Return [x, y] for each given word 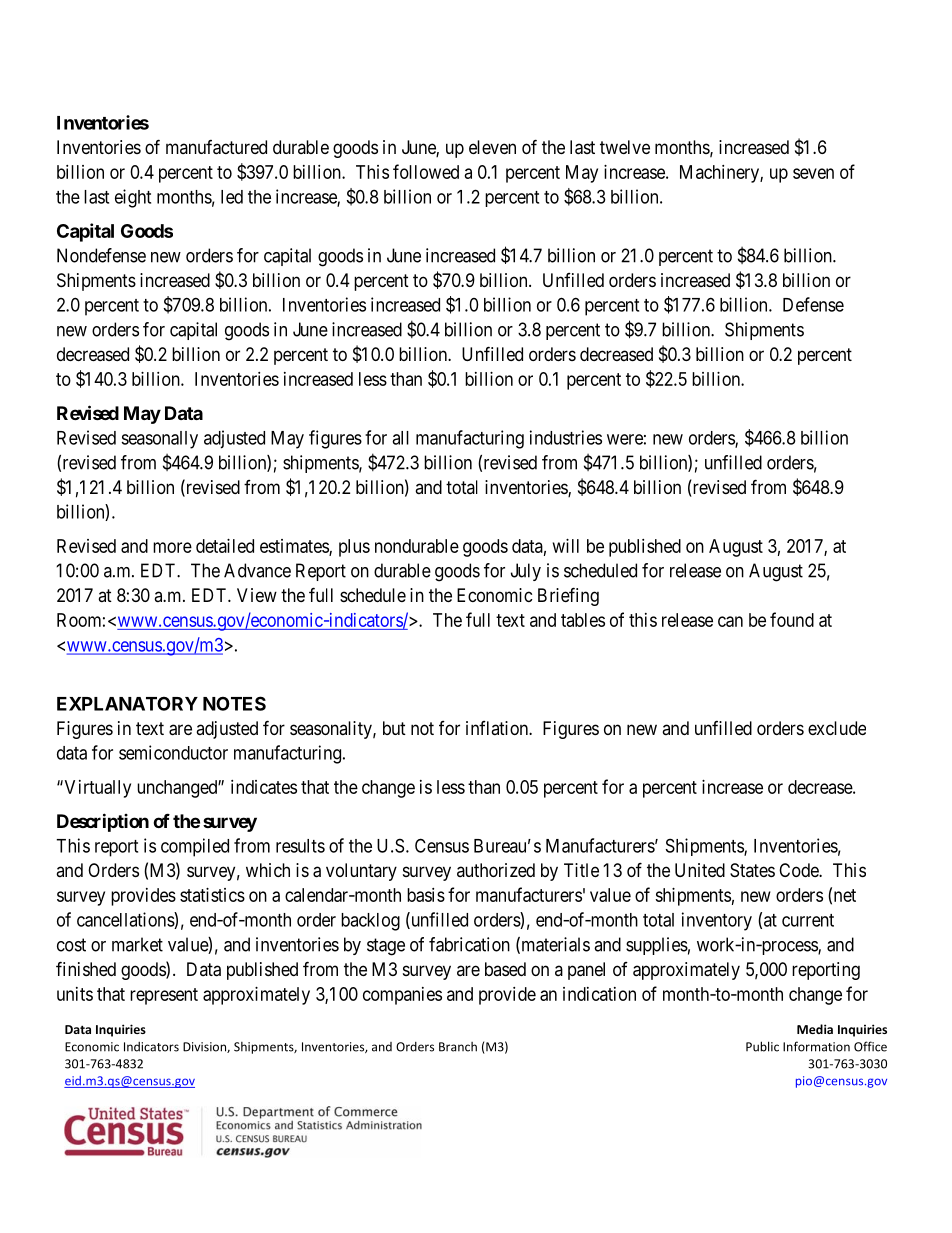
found [792, 619]
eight [133, 198]
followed [426, 171]
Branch [458, 1047]
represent [164, 996]
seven [813, 173]
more [172, 547]
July [526, 572]
